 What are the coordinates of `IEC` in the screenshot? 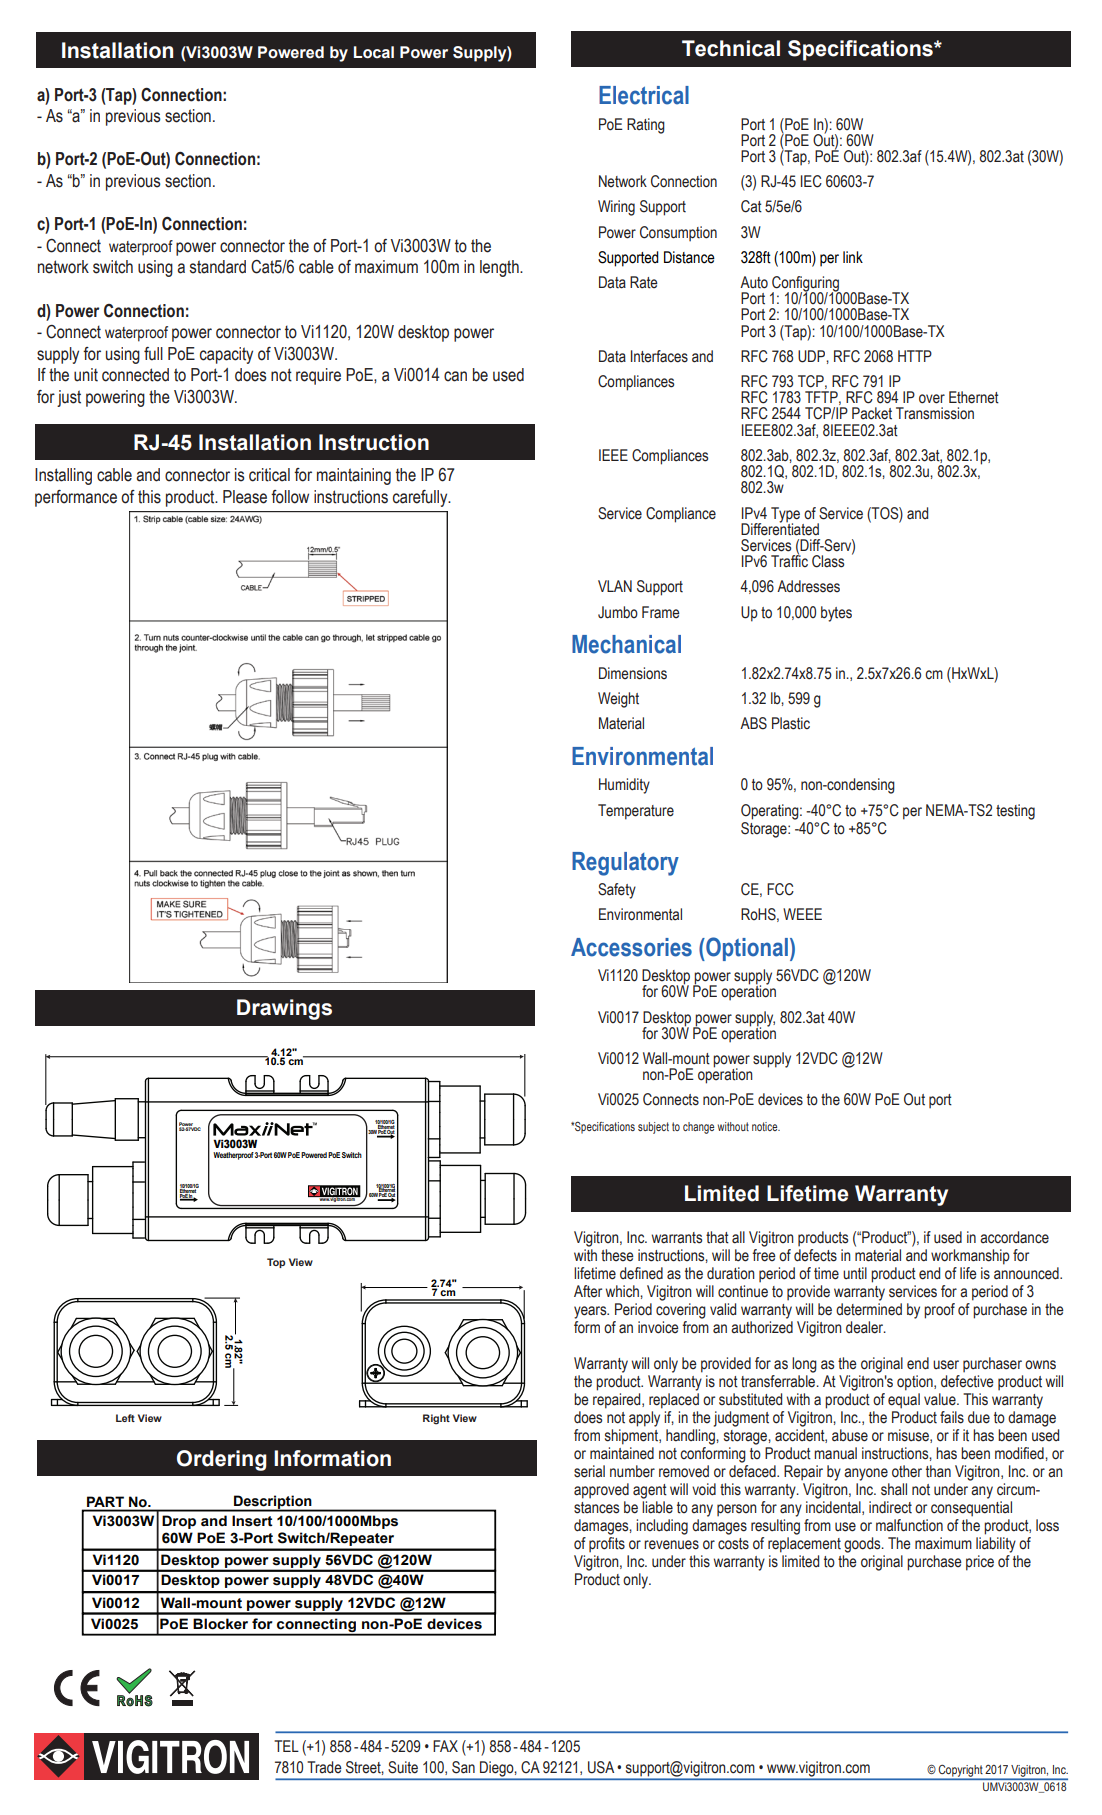 It's located at (811, 181).
